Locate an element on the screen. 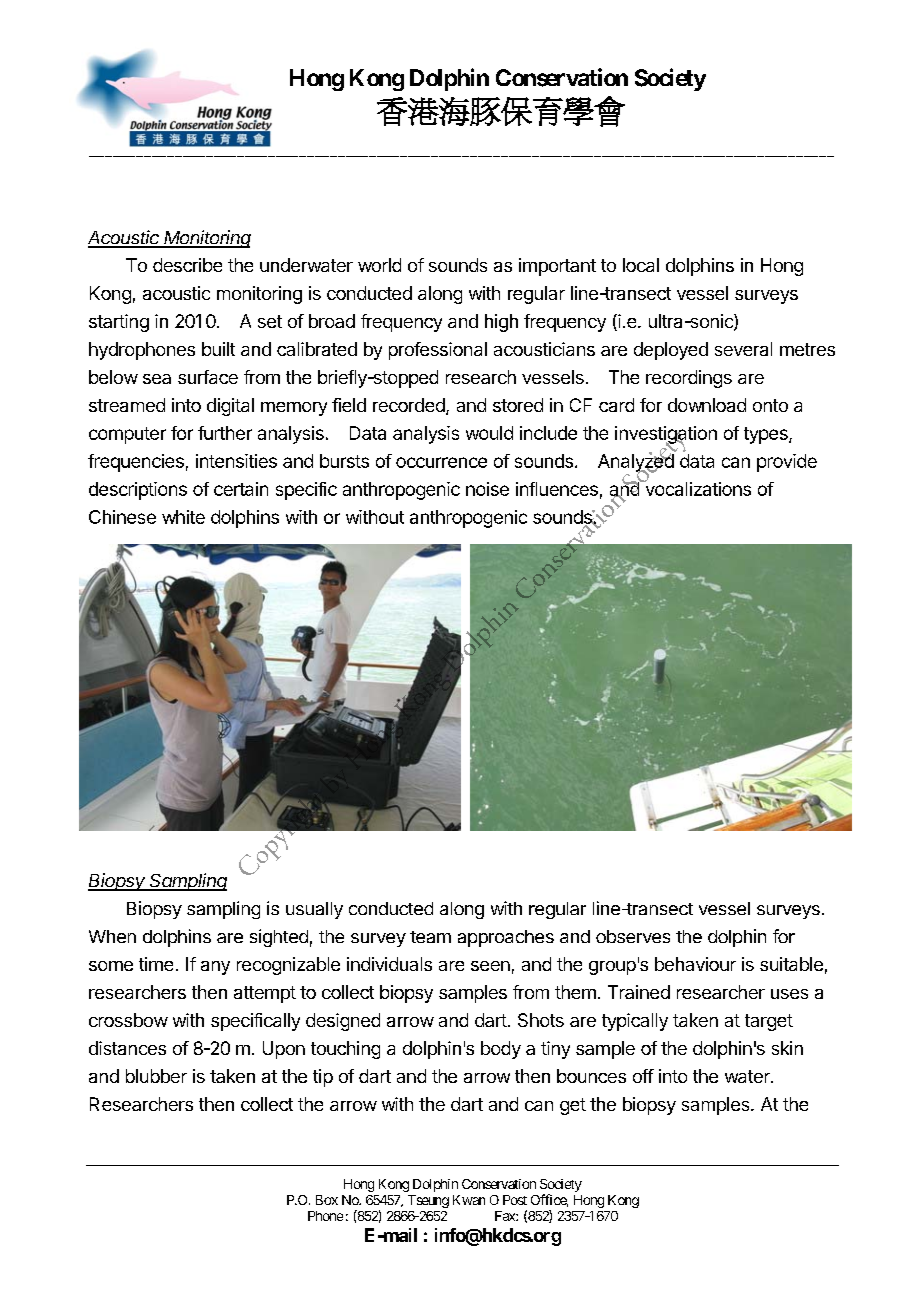 This screenshot has width=924, height=1308. any is located at coordinates (215, 968).
